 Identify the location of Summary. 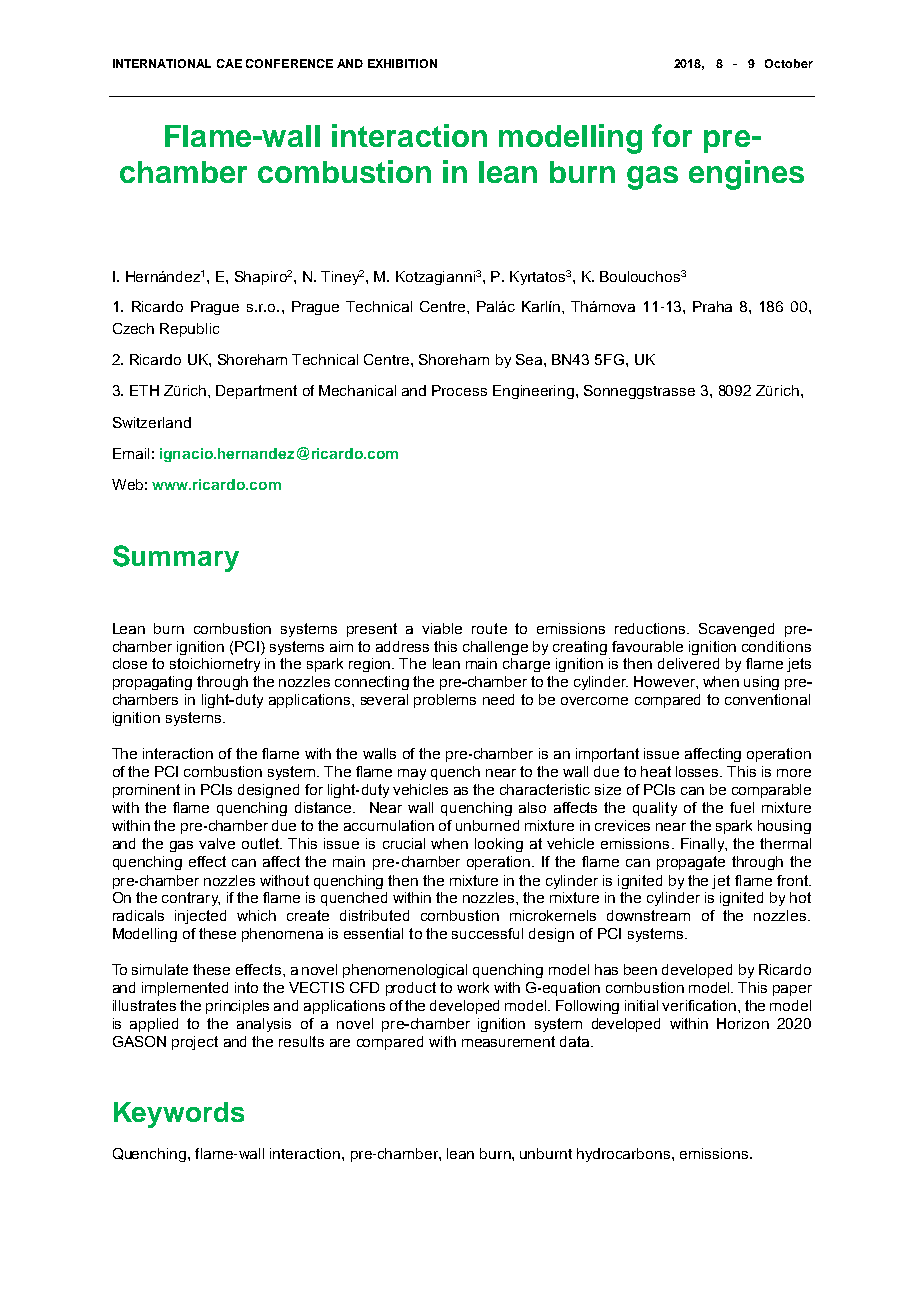
(176, 558).
